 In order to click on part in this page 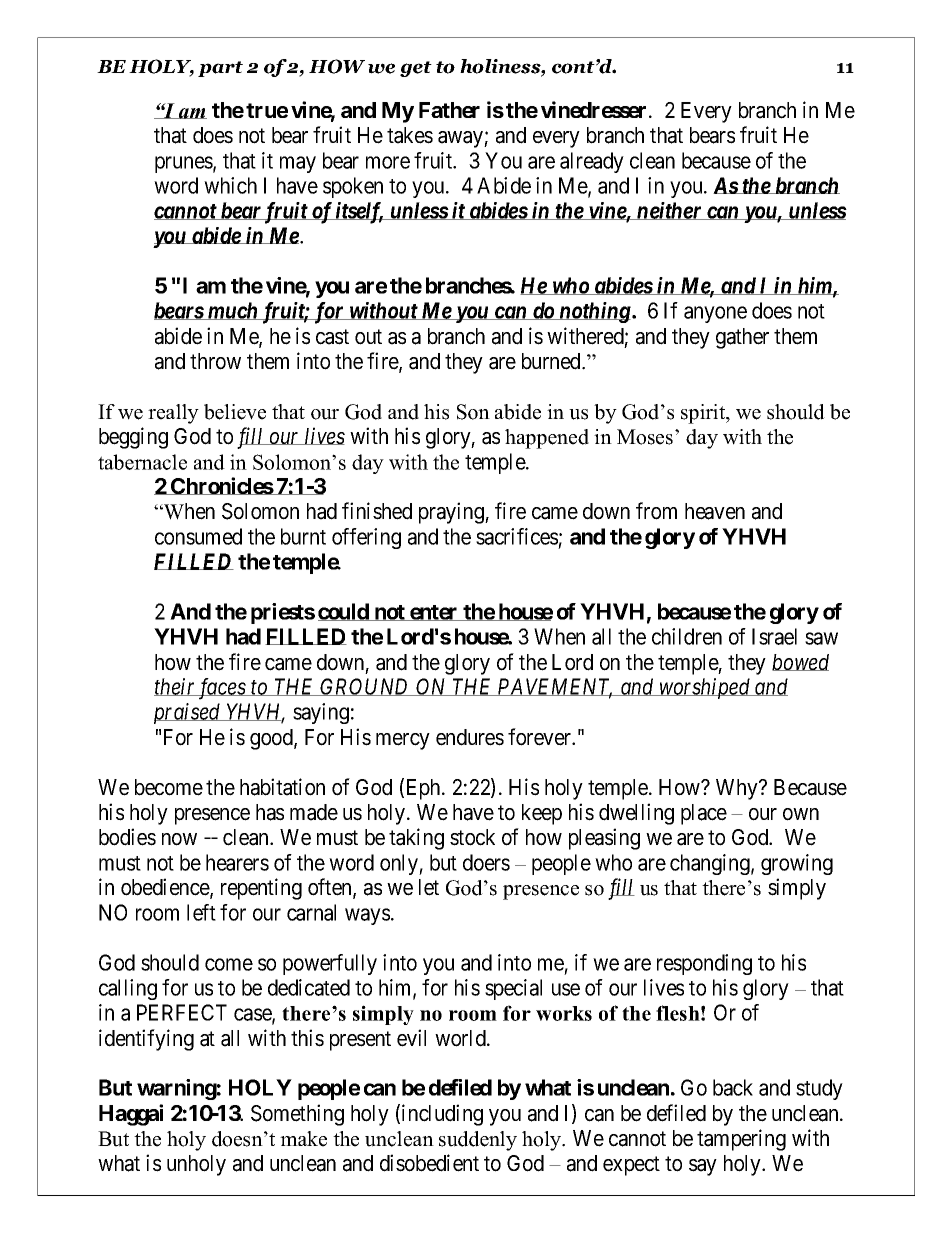, I will do `click(220, 69)`.
